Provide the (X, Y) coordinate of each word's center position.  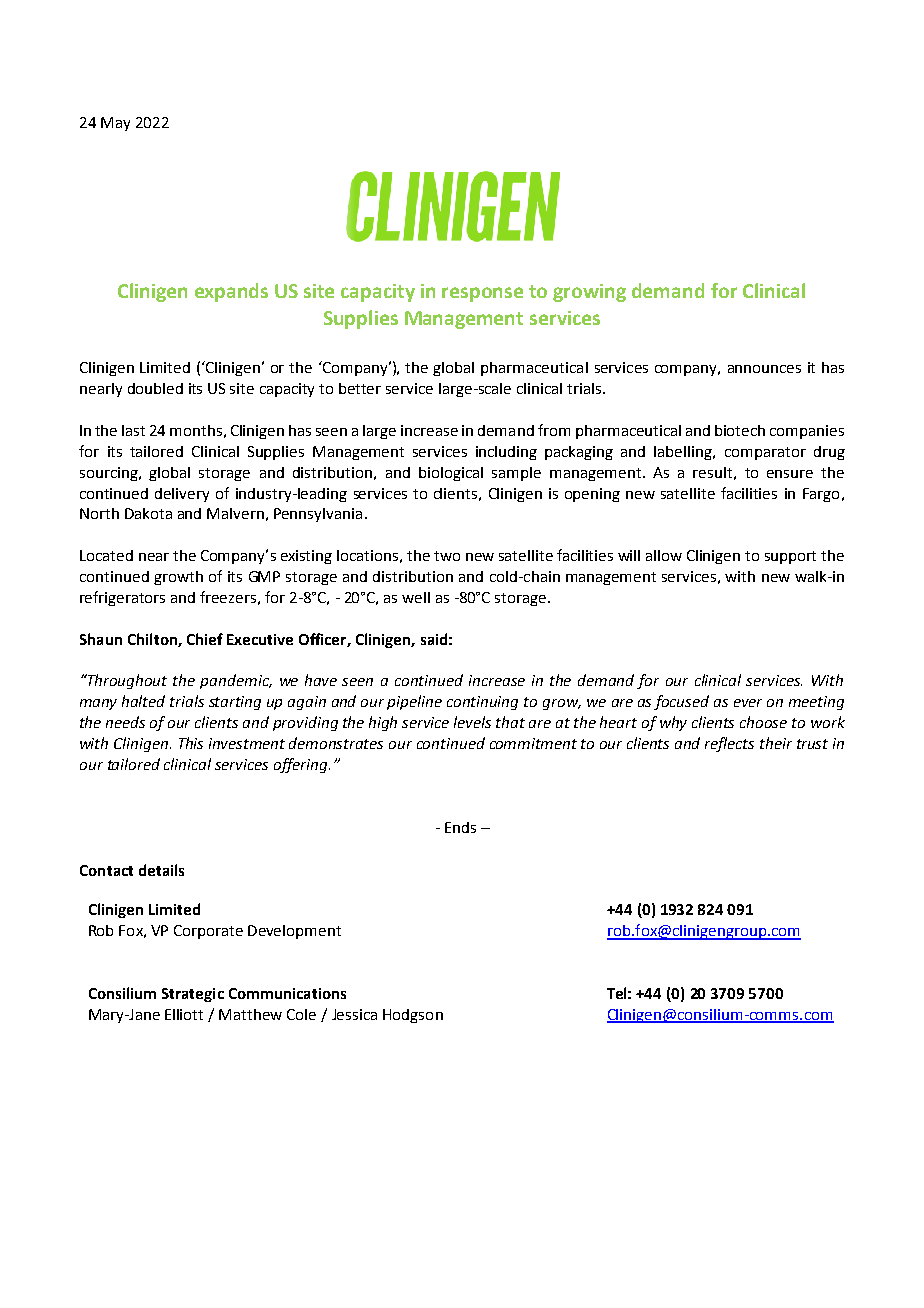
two (447, 556)
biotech (740, 430)
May (115, 124)
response (482, 294)
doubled (155, 388)
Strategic (193, 995)
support (790, 557)
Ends (460, 827)
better (360, 388)
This (191, 743)
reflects (729, 744)
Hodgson (413, 1016)
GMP (264, 576)
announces (764, 369)
